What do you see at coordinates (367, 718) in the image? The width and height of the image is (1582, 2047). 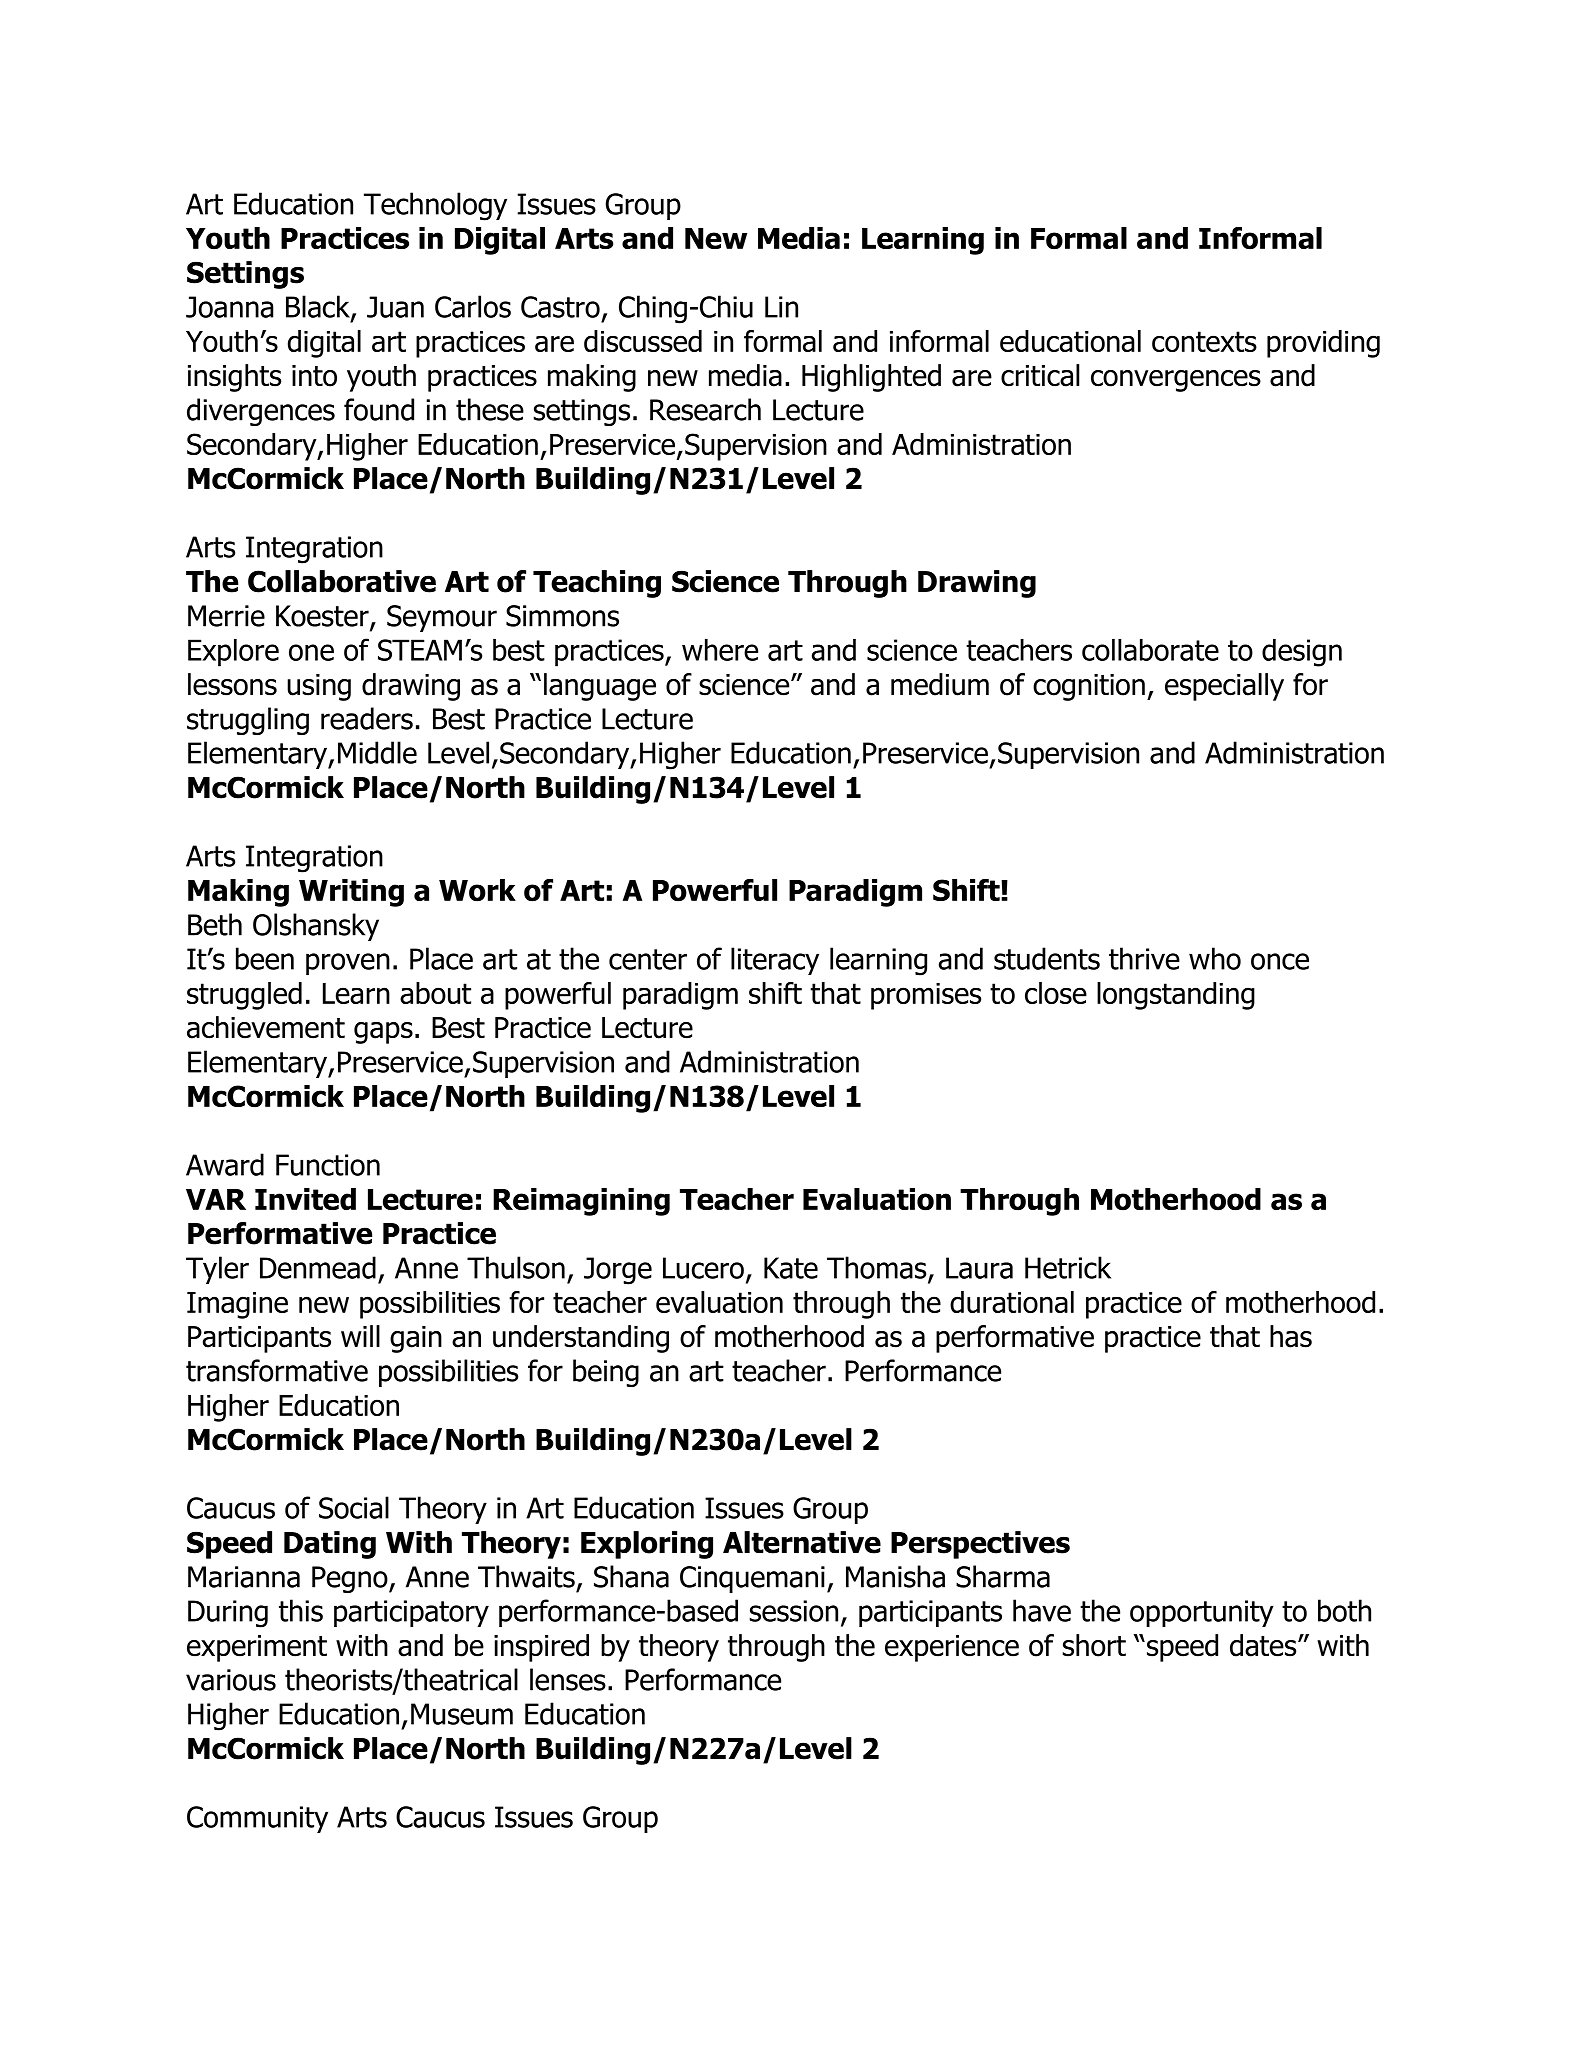 I see `readers` at bounding box center [367, 718].
